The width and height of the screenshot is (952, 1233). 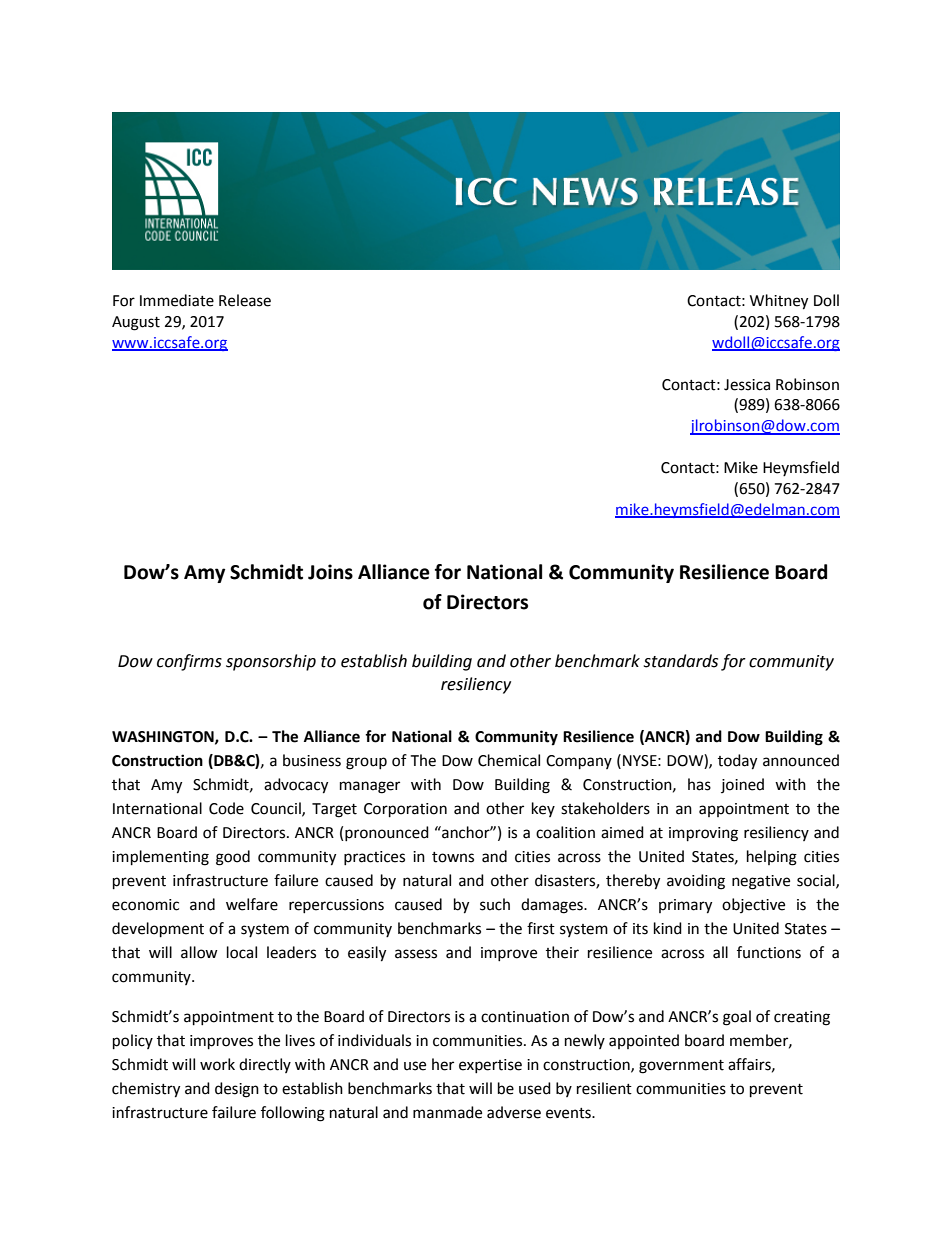 I want to click on Jessica, so click(x=747, y=385).
